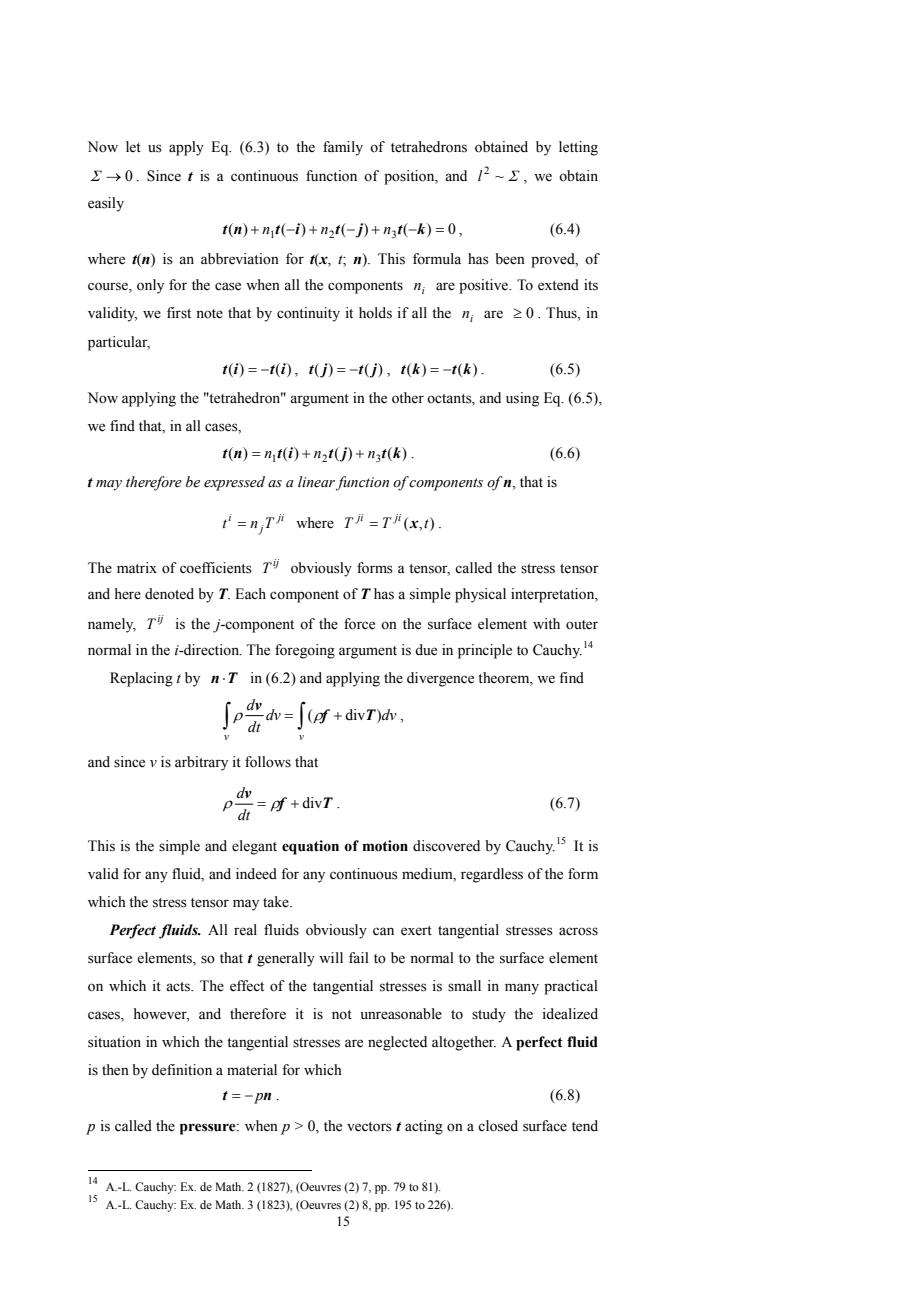  I want to click on vectors, so click(369, 1127).
